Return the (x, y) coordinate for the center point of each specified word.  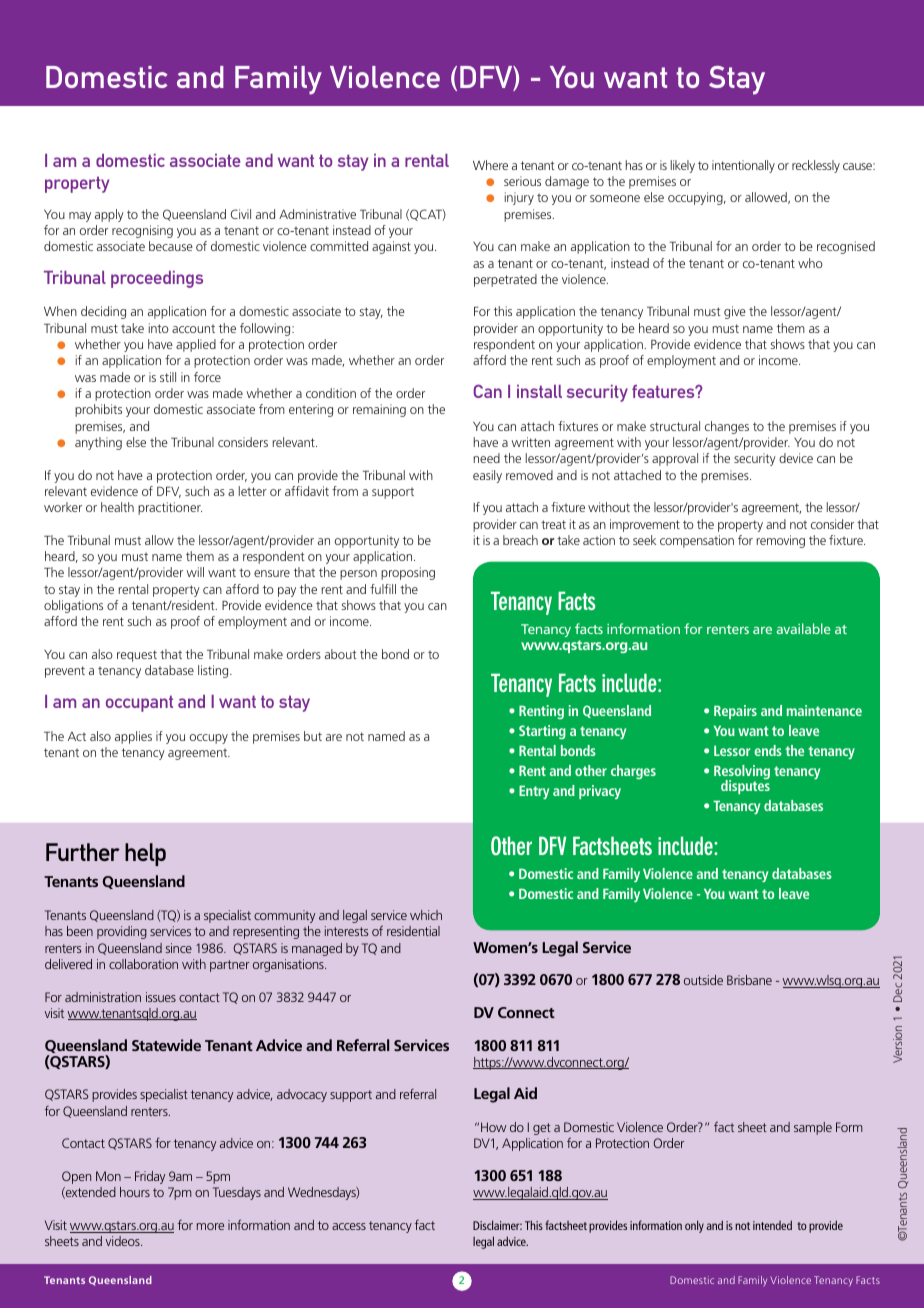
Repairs (735, 712)
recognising (142, 231)
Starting (542, 732)
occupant (139, 703)
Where (490, 165)
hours (135, 1192)
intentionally (743, 166)
